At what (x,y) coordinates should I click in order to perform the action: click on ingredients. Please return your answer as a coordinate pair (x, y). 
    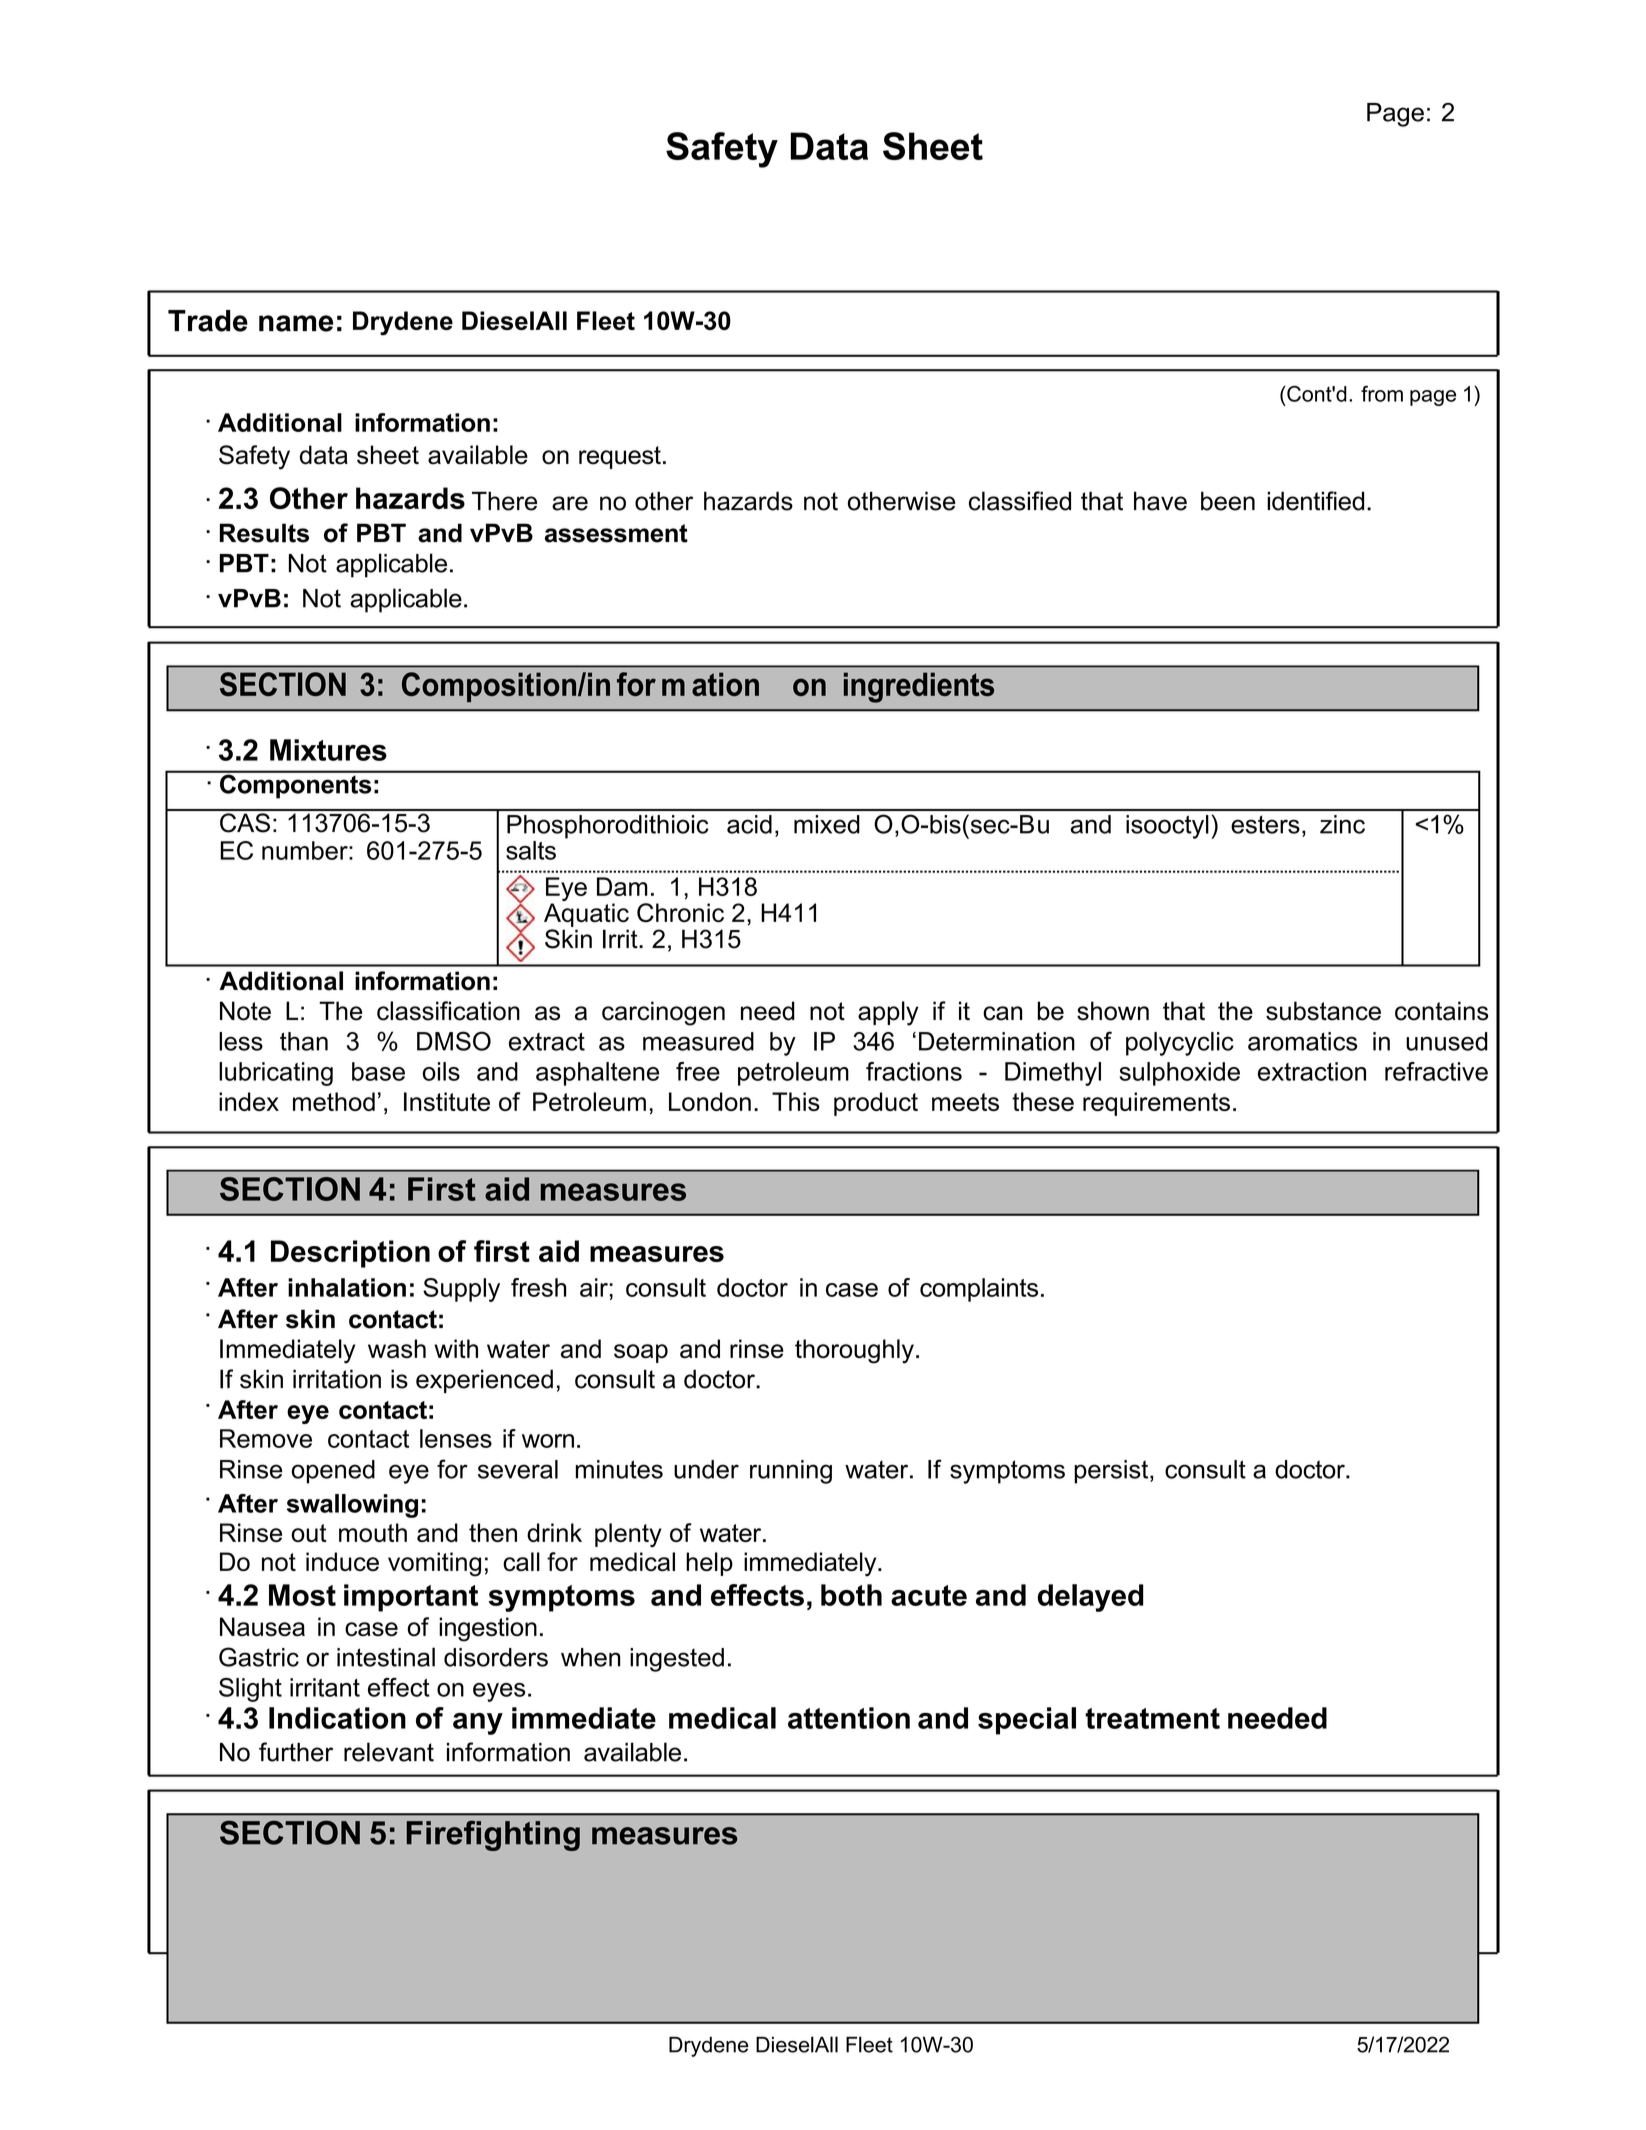
    Looking at the image, I should click on (919, 687).
